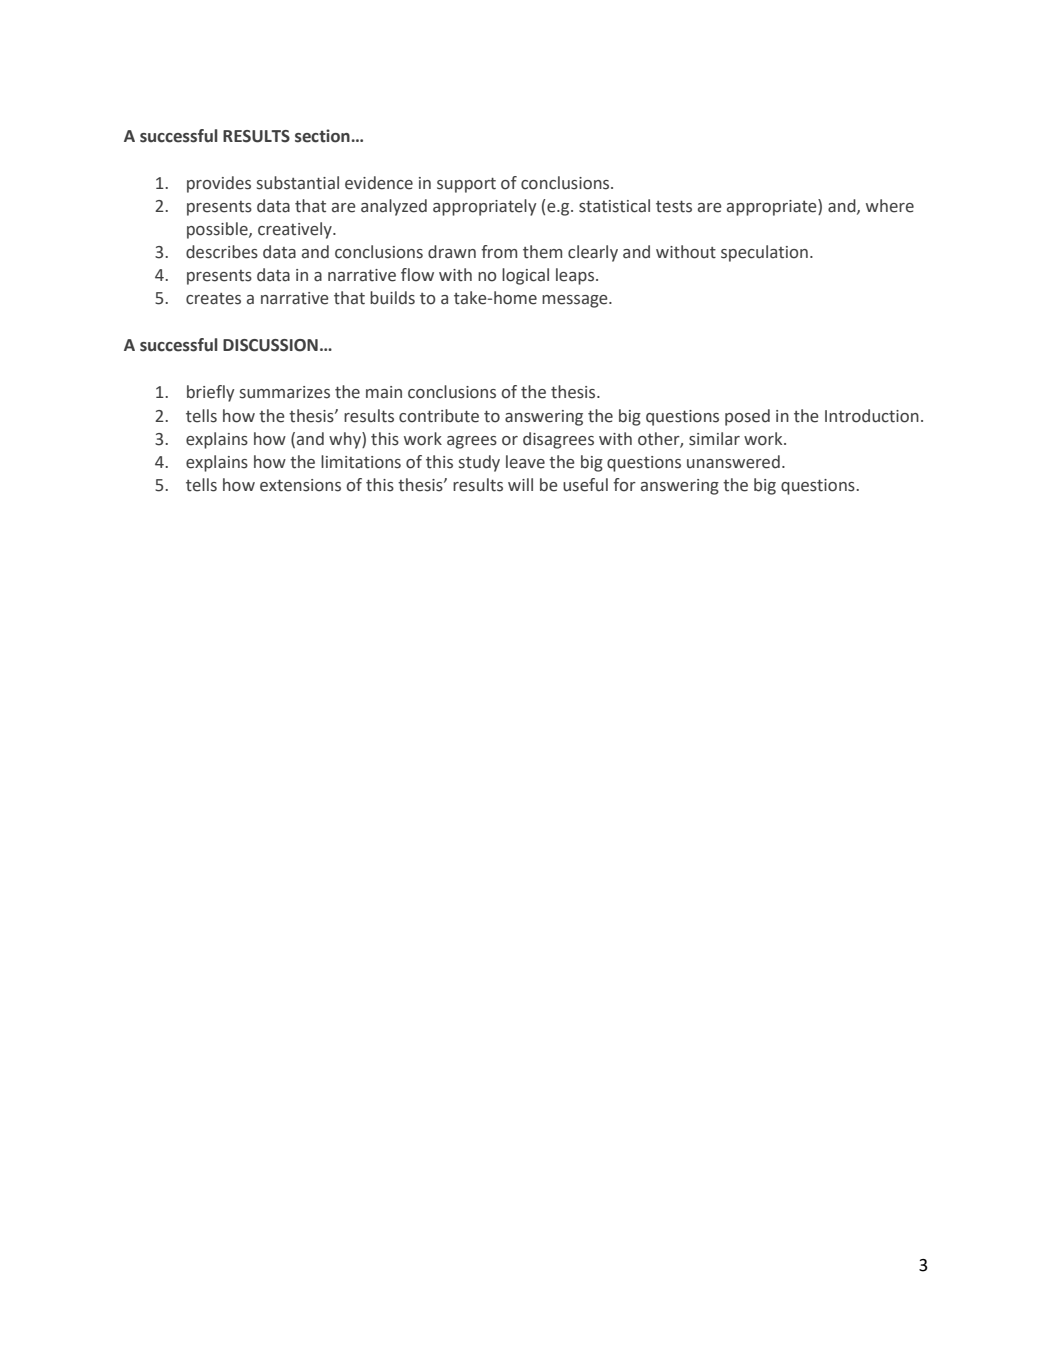 Image resolution: width=1052 pixels, height=1361 pixels. Describe the element at coordinates (466, 185) in the document. I see `support` at that location.
